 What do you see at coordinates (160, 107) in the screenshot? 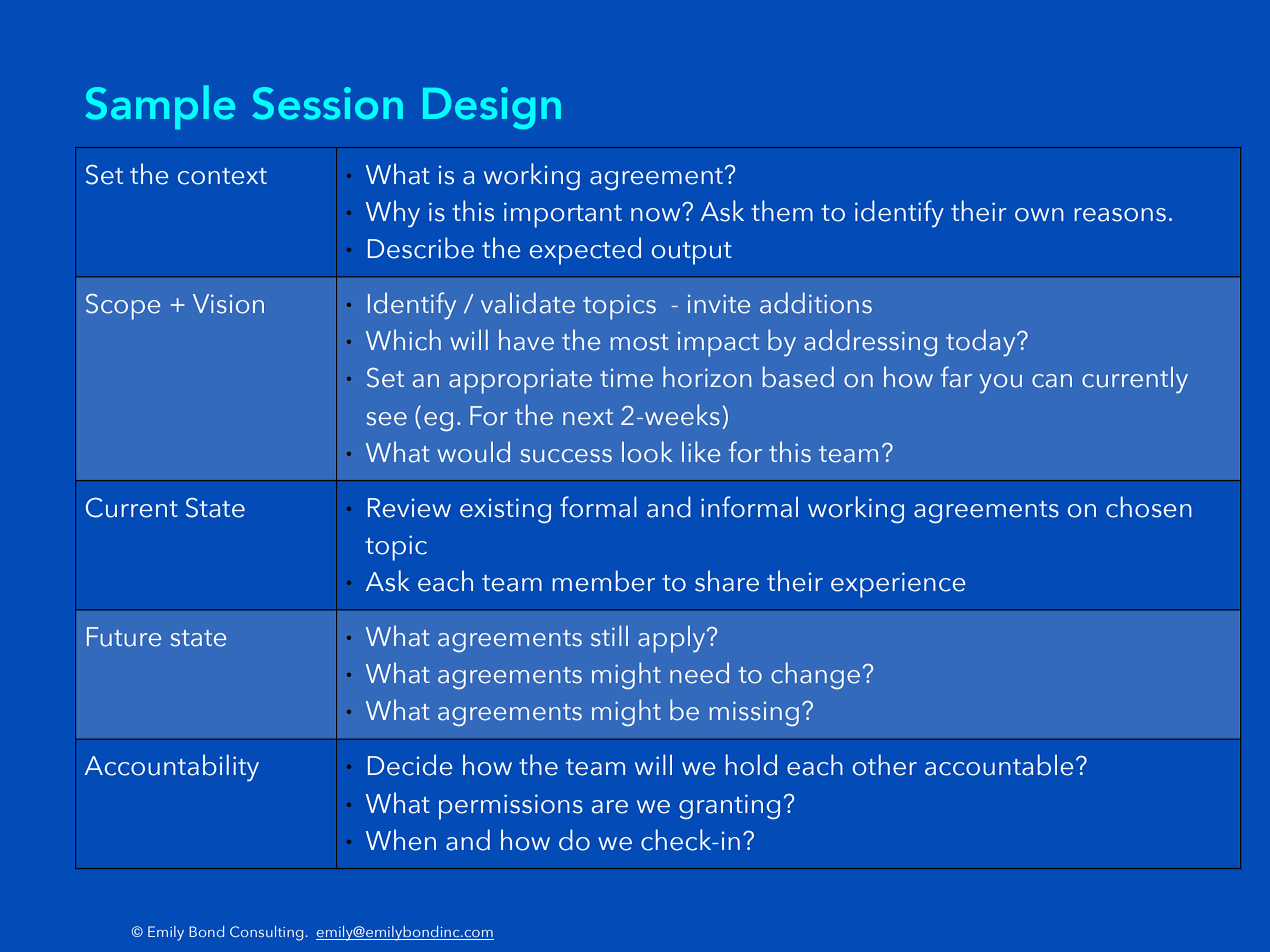
I see `Sample` at bounding box center [160, 107].
